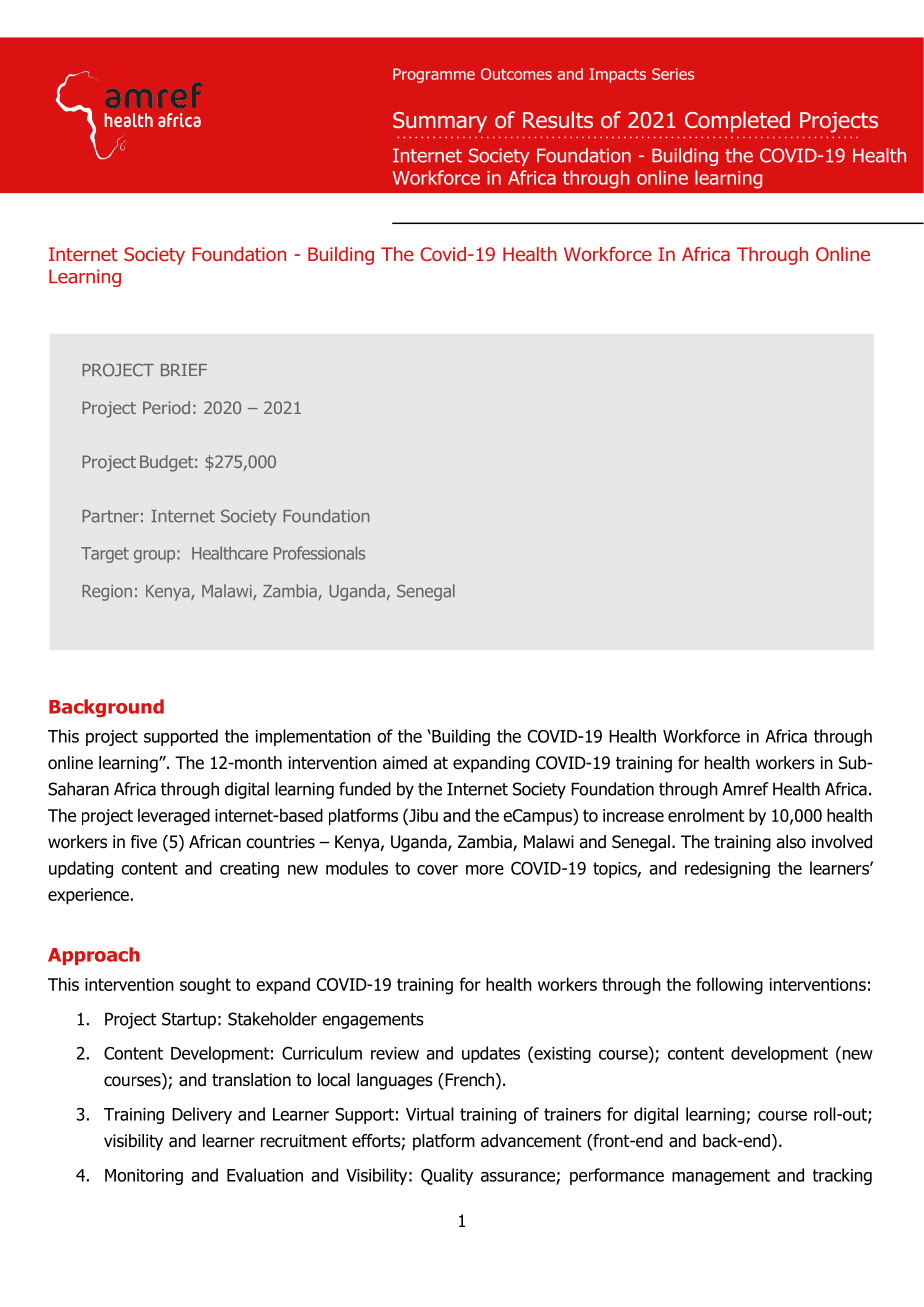 The image size is (924, 1307). Describe the element at coordinates (447, 1176) in the document. I see `Quality` at that location.
